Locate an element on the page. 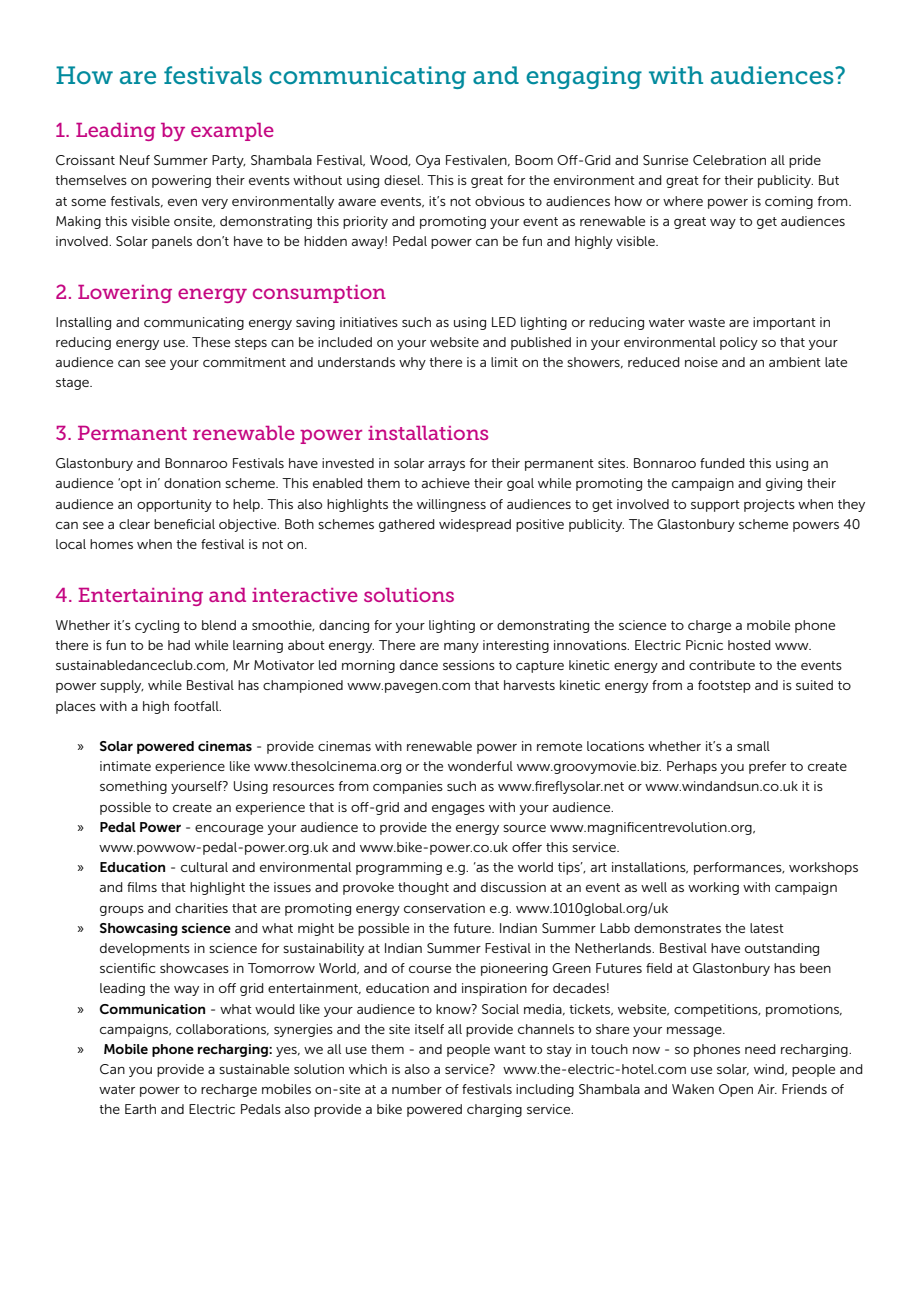  Earth is located at coordinates (140, 1109).
